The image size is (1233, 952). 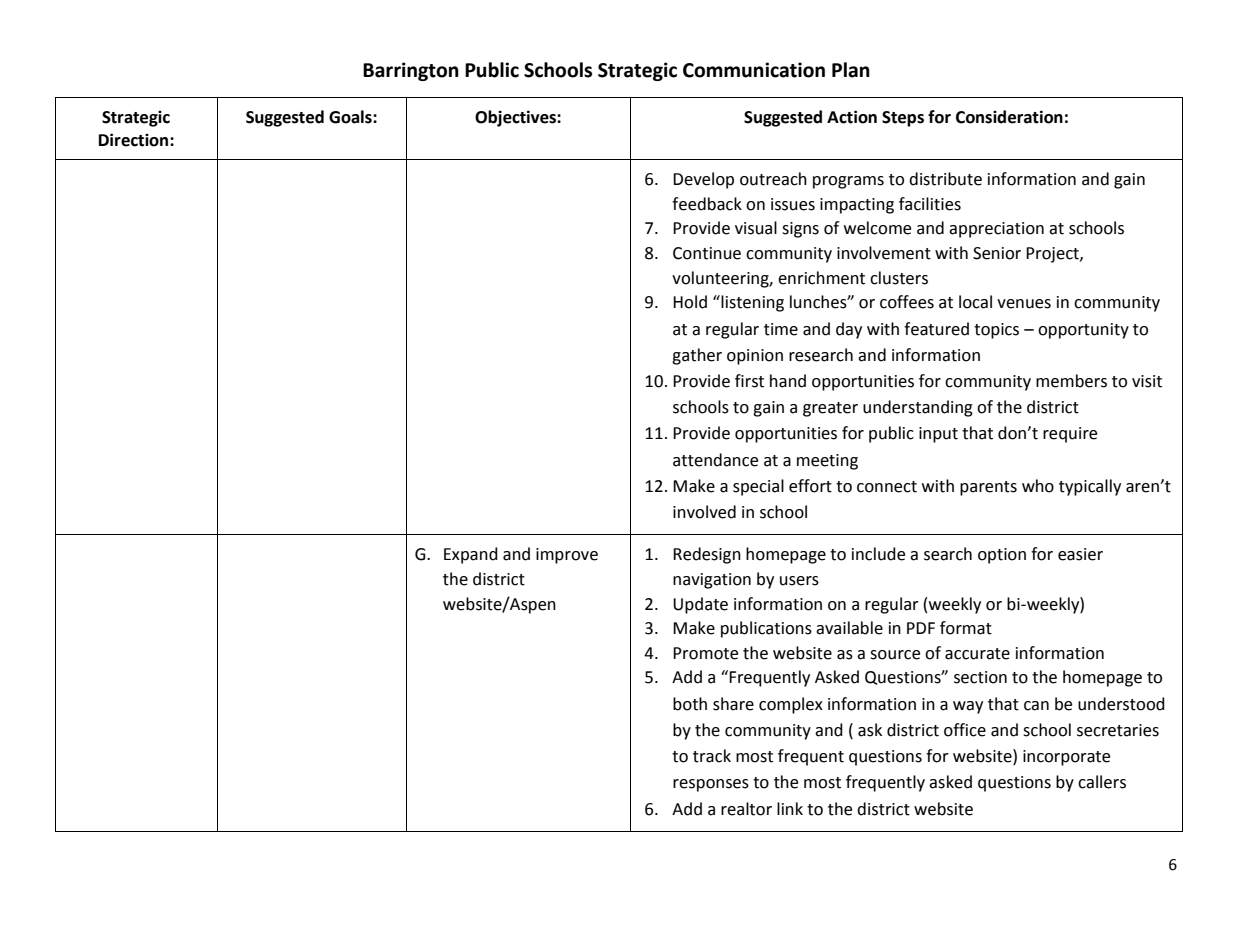 What do you see at coordinates (471, 555) in the image?
I see `Expand` at bounding box center [471, 555].
